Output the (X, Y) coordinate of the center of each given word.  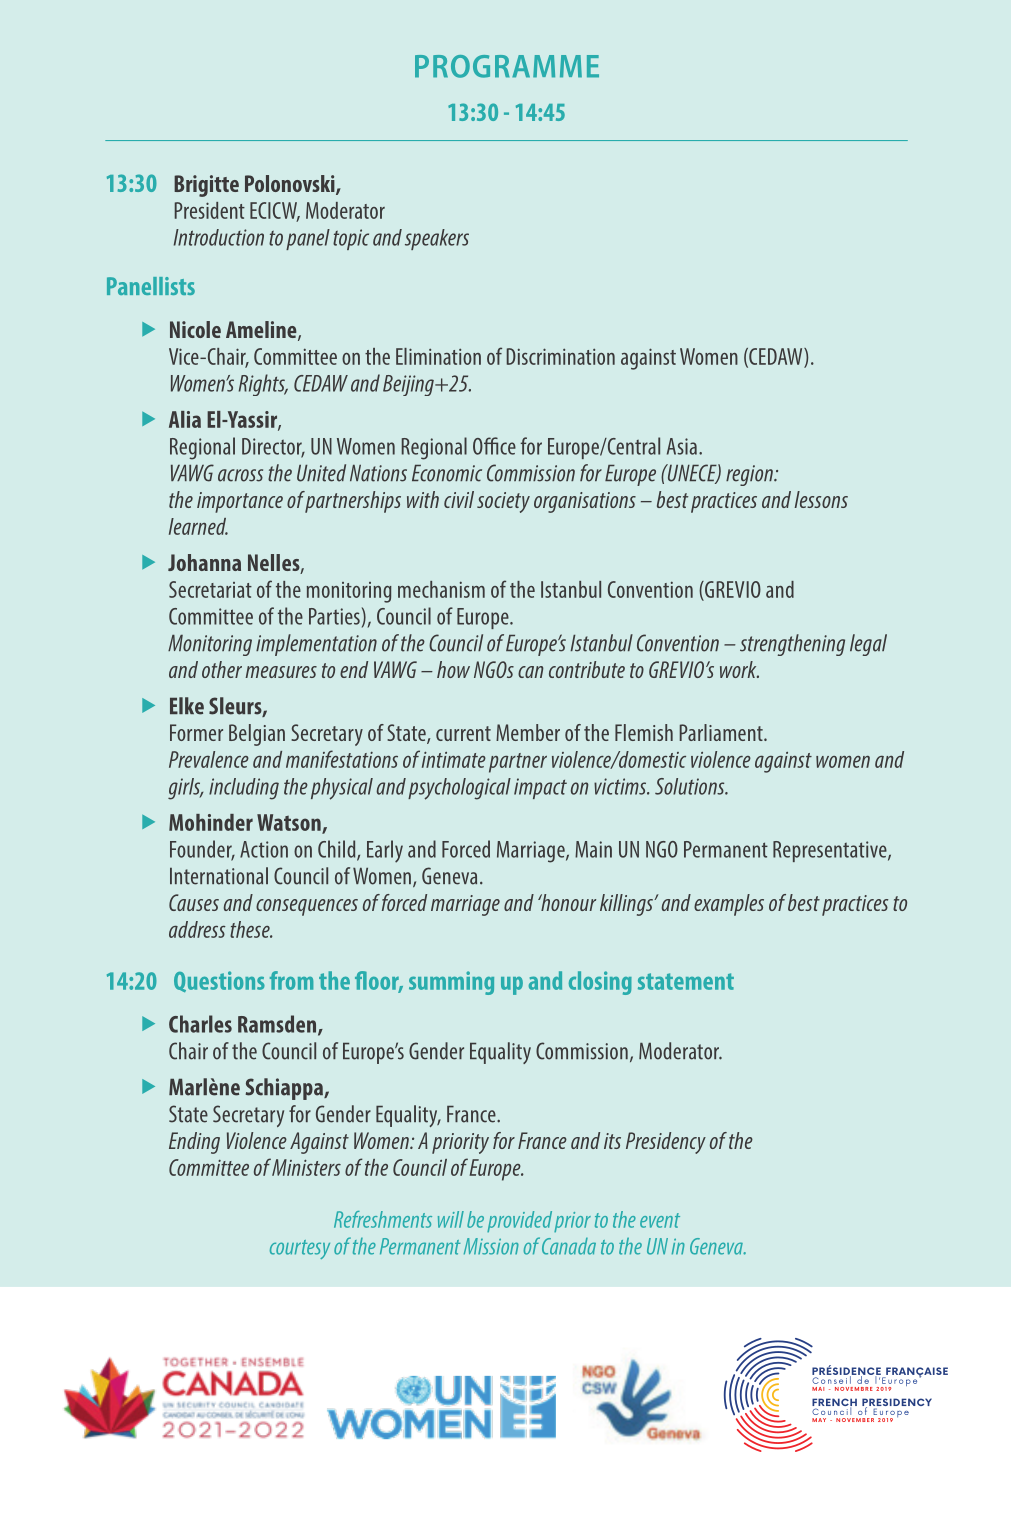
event (660, 1220)
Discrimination (561, 356)
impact (540, 788)
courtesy (300, 1249)
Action (264, 849)
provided (519, 1221)
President (210, 210)
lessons (821, 499)
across (240, 475)
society (503, 502)
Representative (831, 851)
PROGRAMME (507, 66)
